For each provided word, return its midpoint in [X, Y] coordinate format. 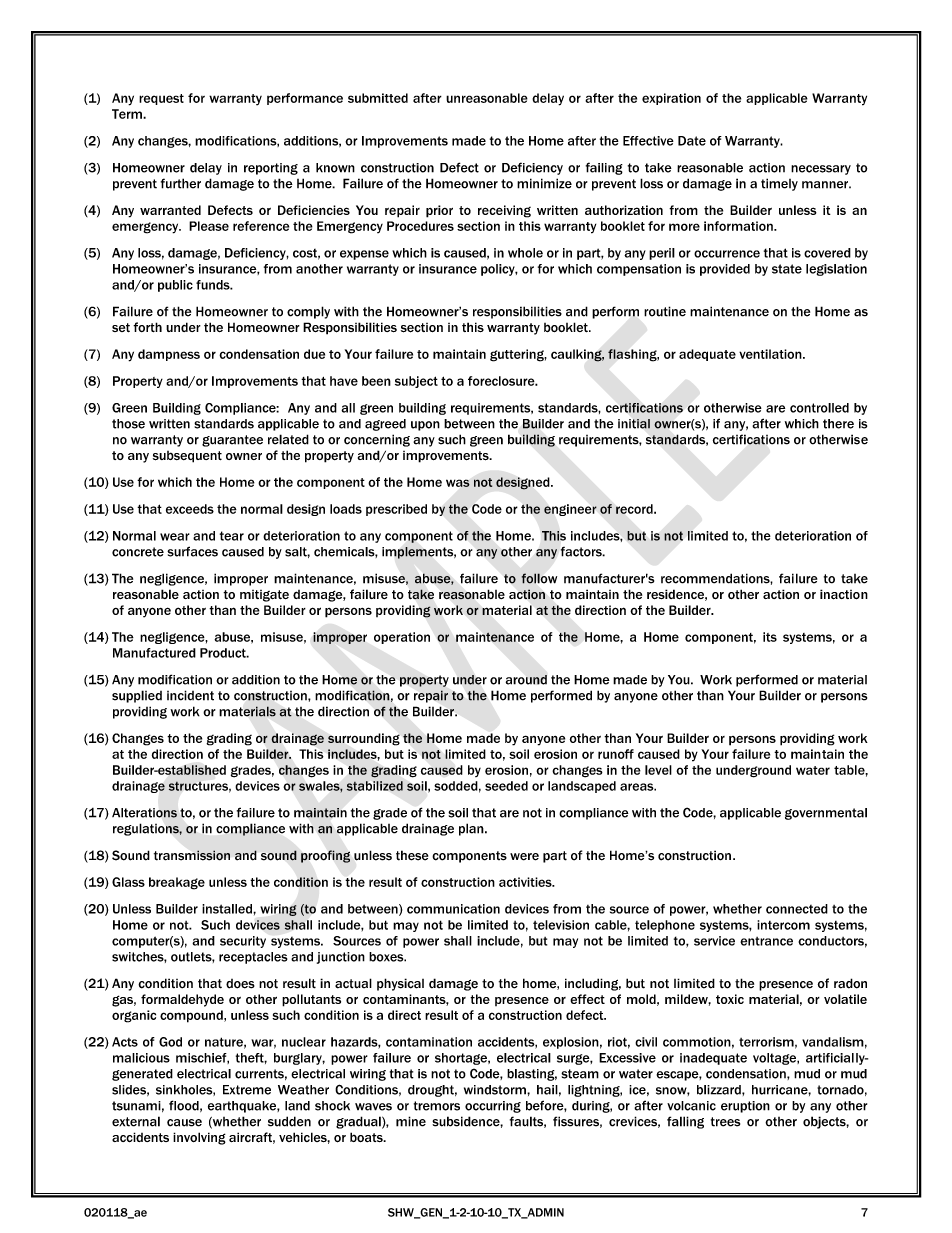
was [458, 483]
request [161, 99]
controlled [819, 408]
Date [692, 141]
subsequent [187, 457]
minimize [544, 183]
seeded [506, 786]
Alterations [144, 813]
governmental [826, 814]
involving [199, 1138]
